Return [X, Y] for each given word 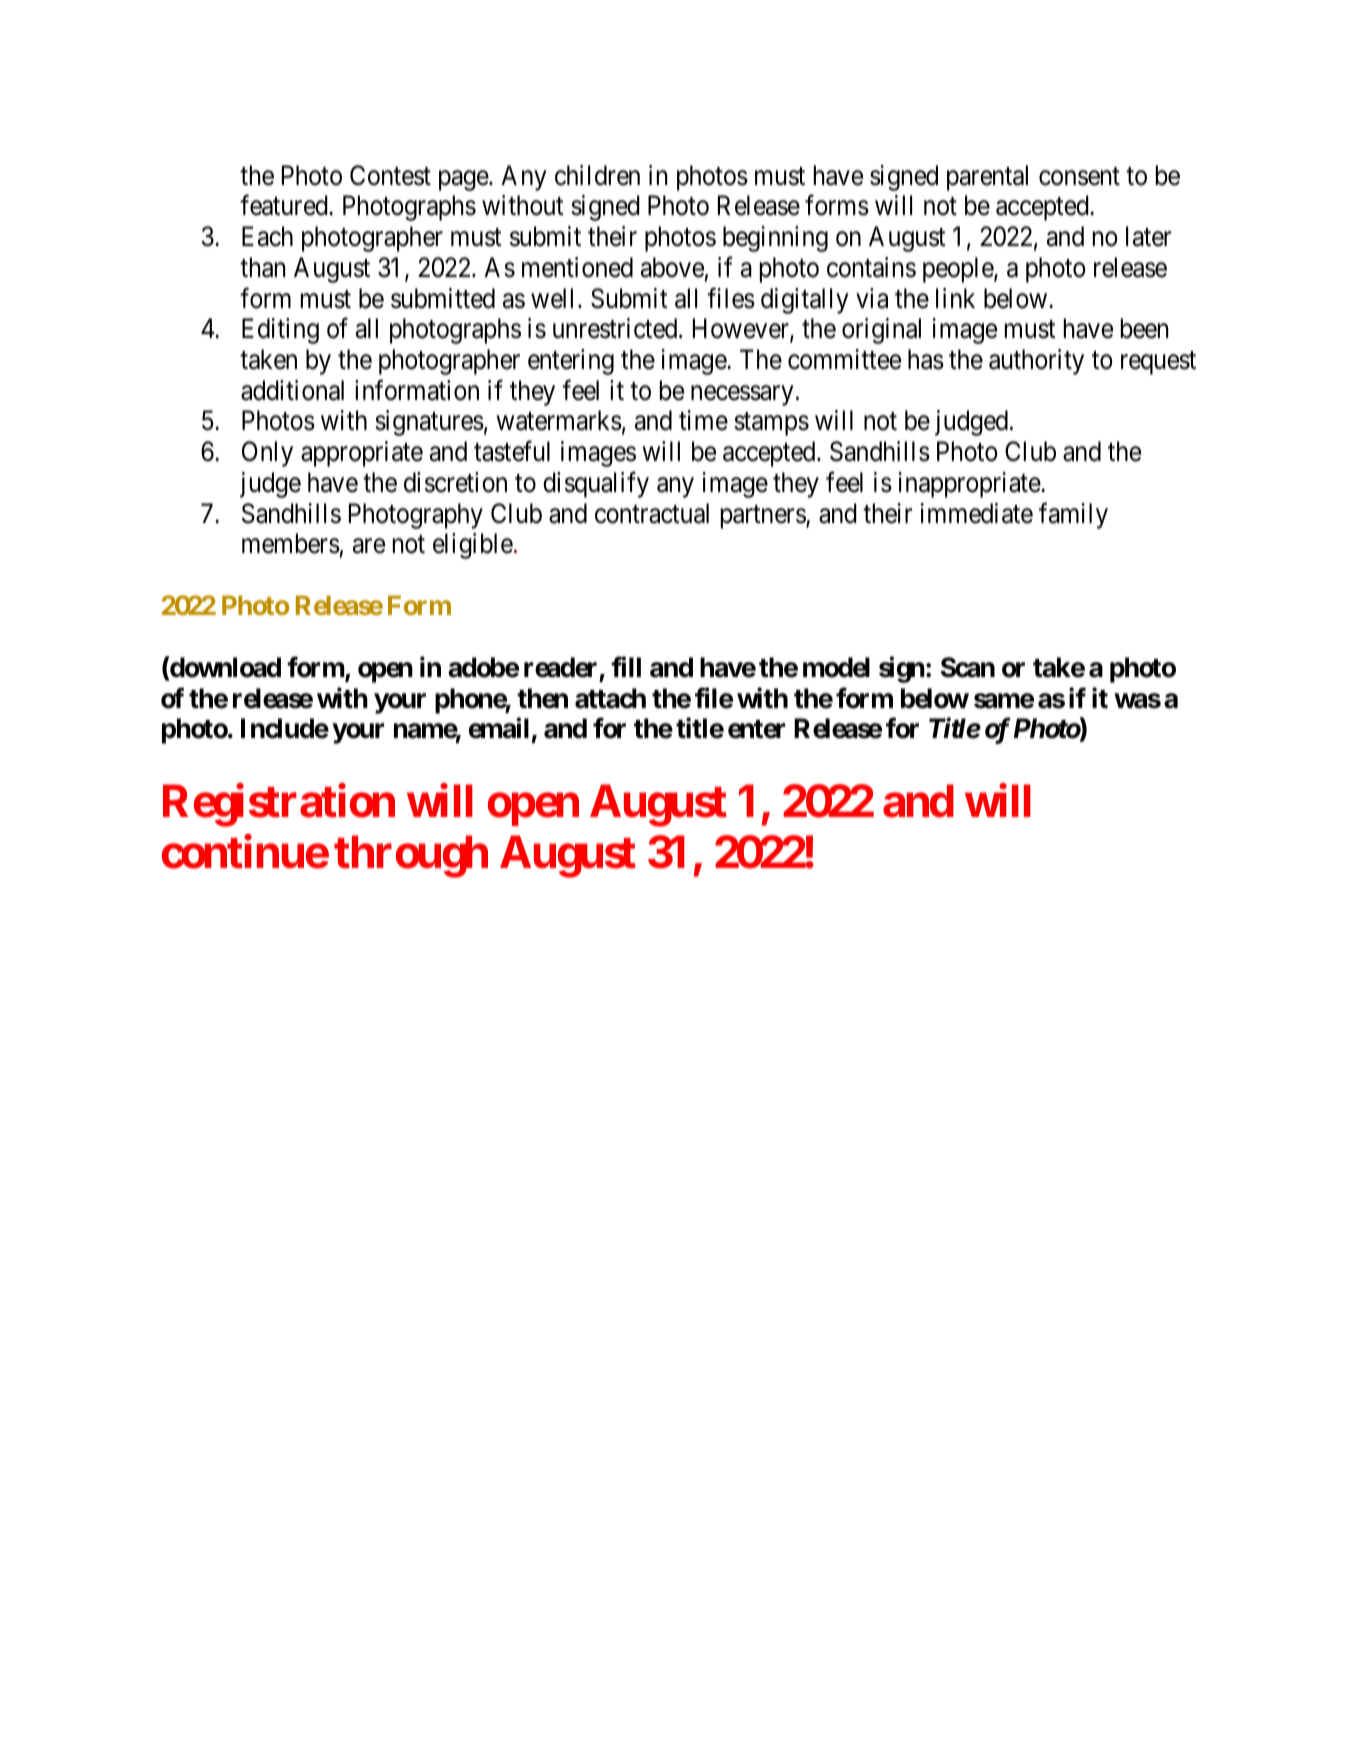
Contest [390, 175]
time [703, 420]
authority [1036, 362]
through [411, 857]
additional [292, 390]
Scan [968, 667]
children [597, 175]
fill [626, 667]
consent [1079, 176]
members [291, 543]
